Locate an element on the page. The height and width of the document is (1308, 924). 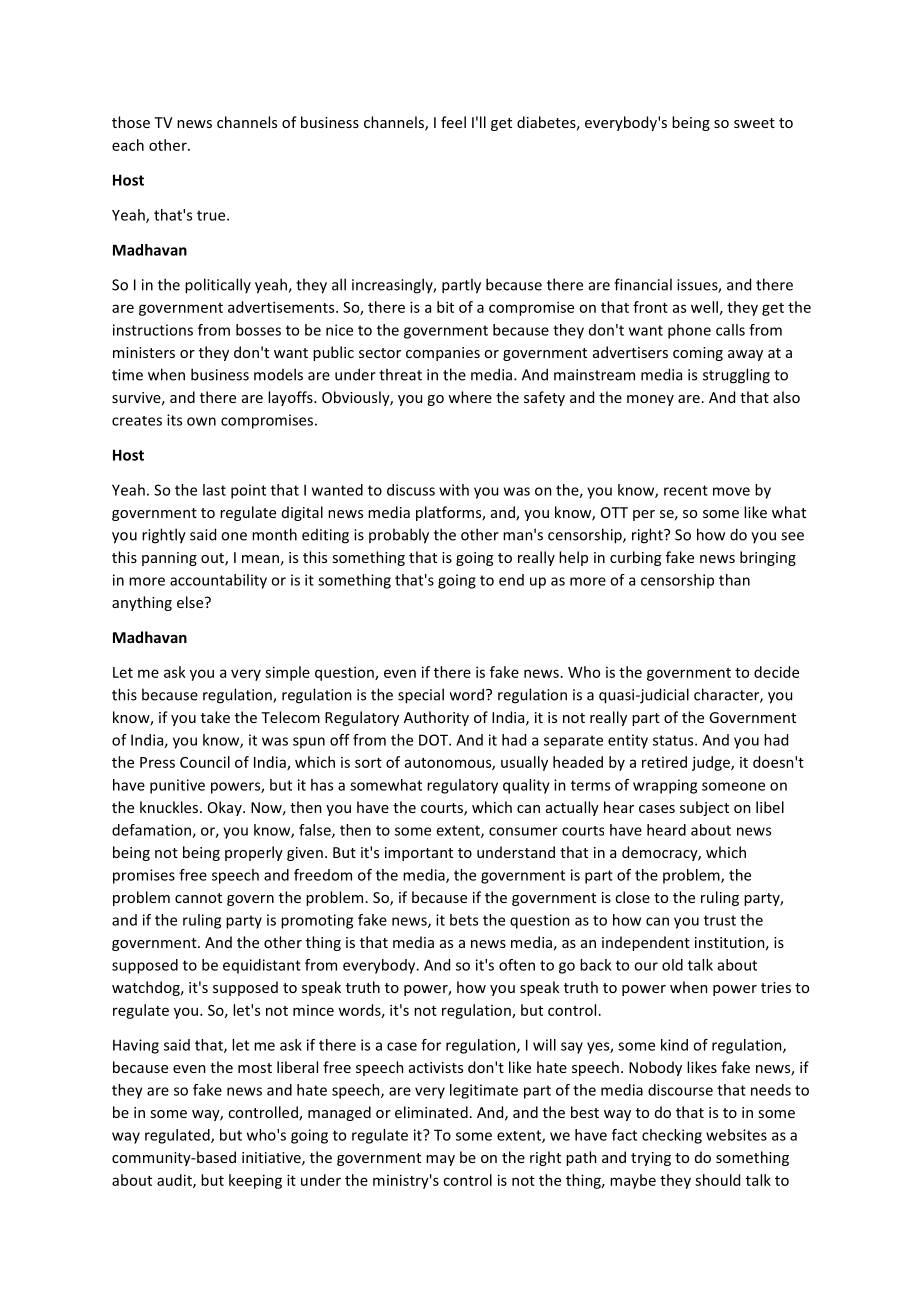
sweet is located at coordinates (754, 123).
